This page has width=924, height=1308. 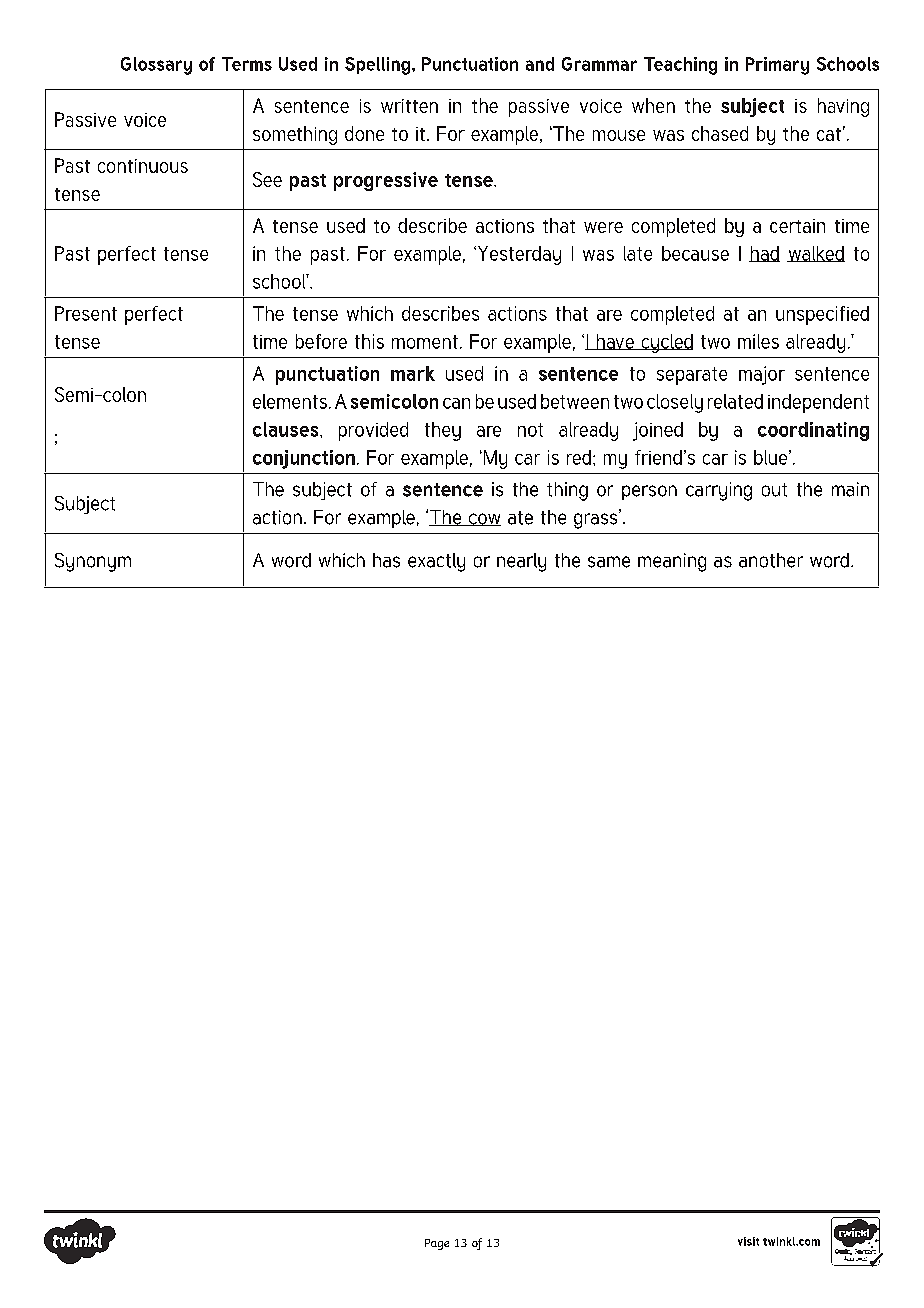 What do you see at coordinates (437, 1244) in the page?
I see `Page` at bounding box center [437, 1244].
